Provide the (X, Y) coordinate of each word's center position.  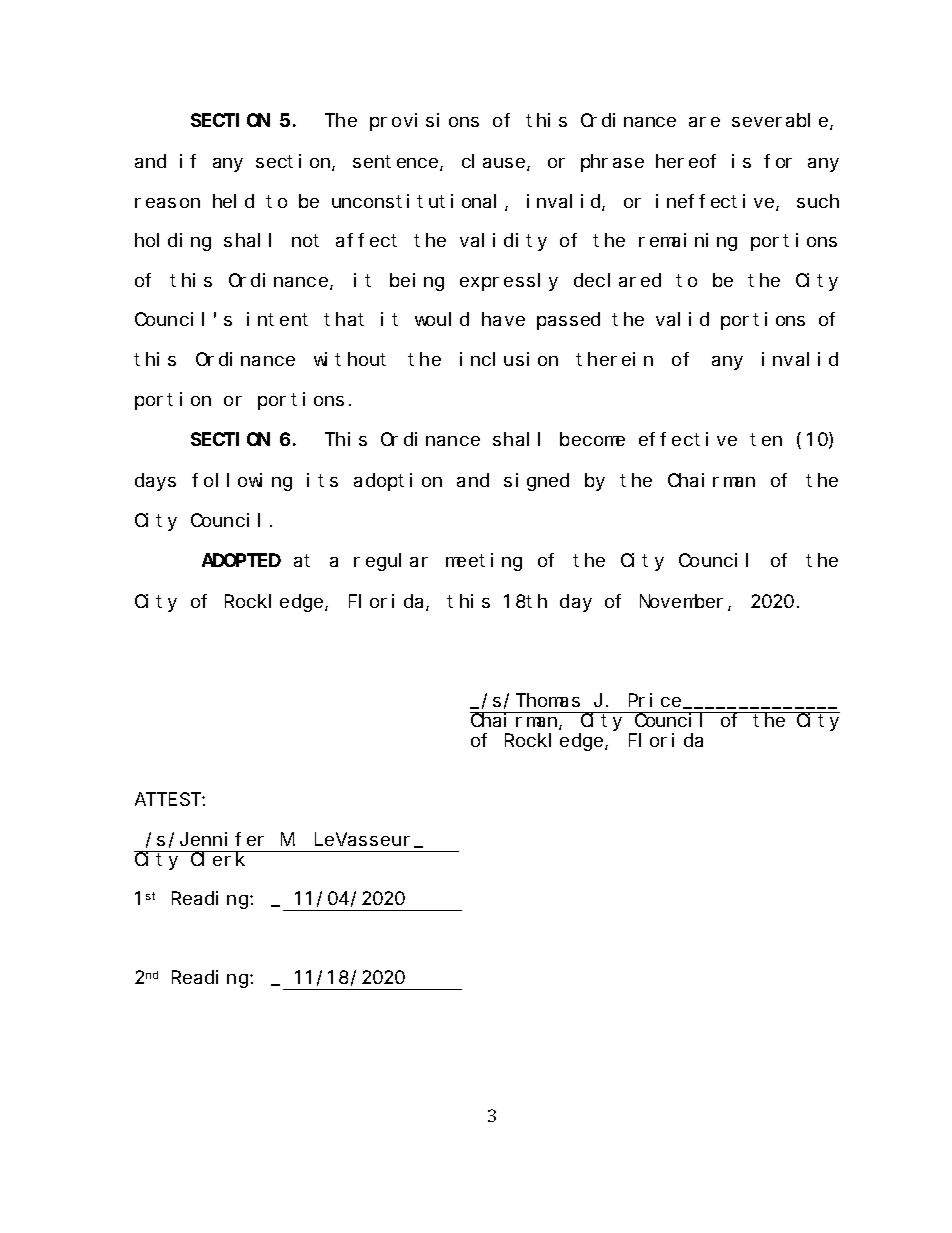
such (818, 201)
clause (495, 162)
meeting (484, 562)
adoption (398, 482)
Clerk (218, 859)
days (155, 482)
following (242, 482)
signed (536, 482)
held (233, 201)
